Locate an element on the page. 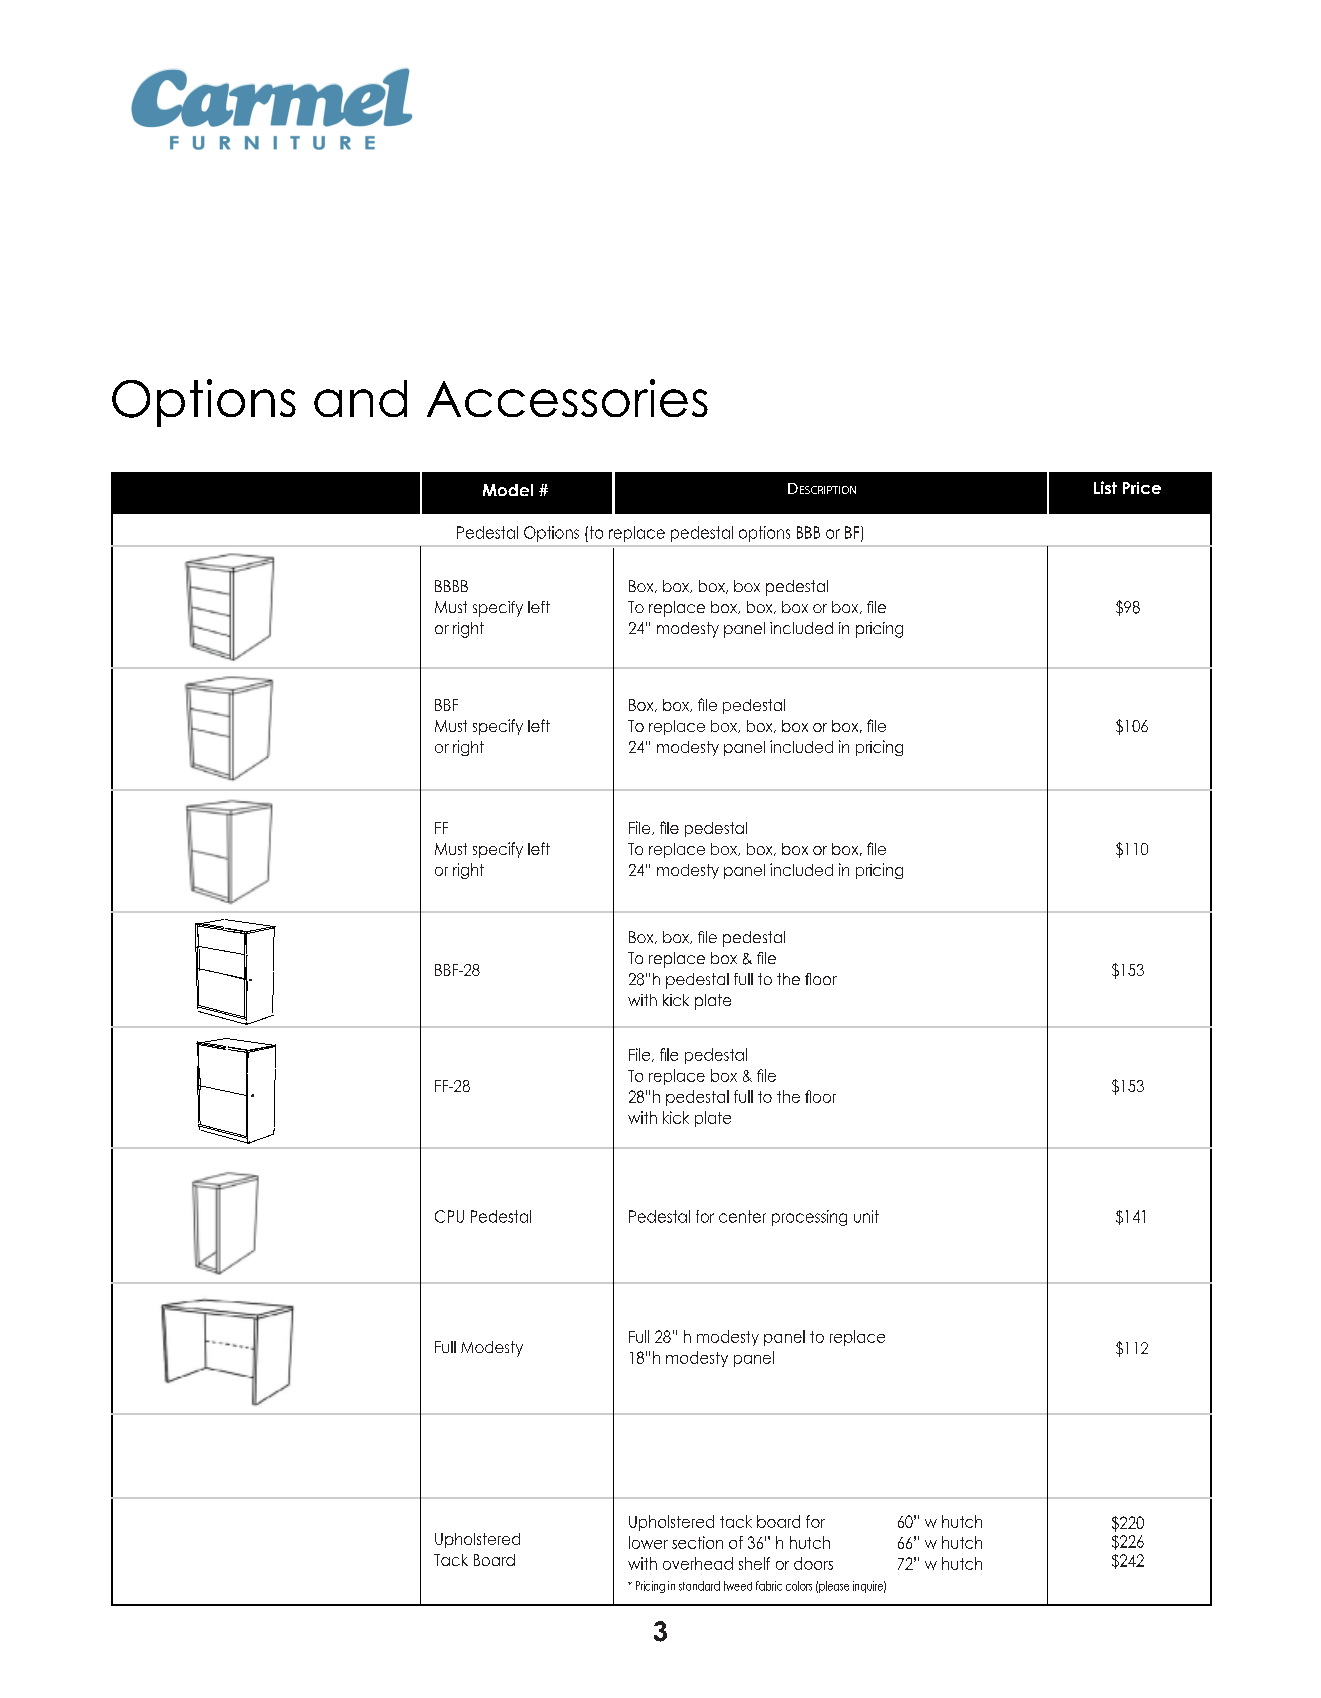 This document has width=1321, height=1698. doors is located at coordinates (813, 1563).
